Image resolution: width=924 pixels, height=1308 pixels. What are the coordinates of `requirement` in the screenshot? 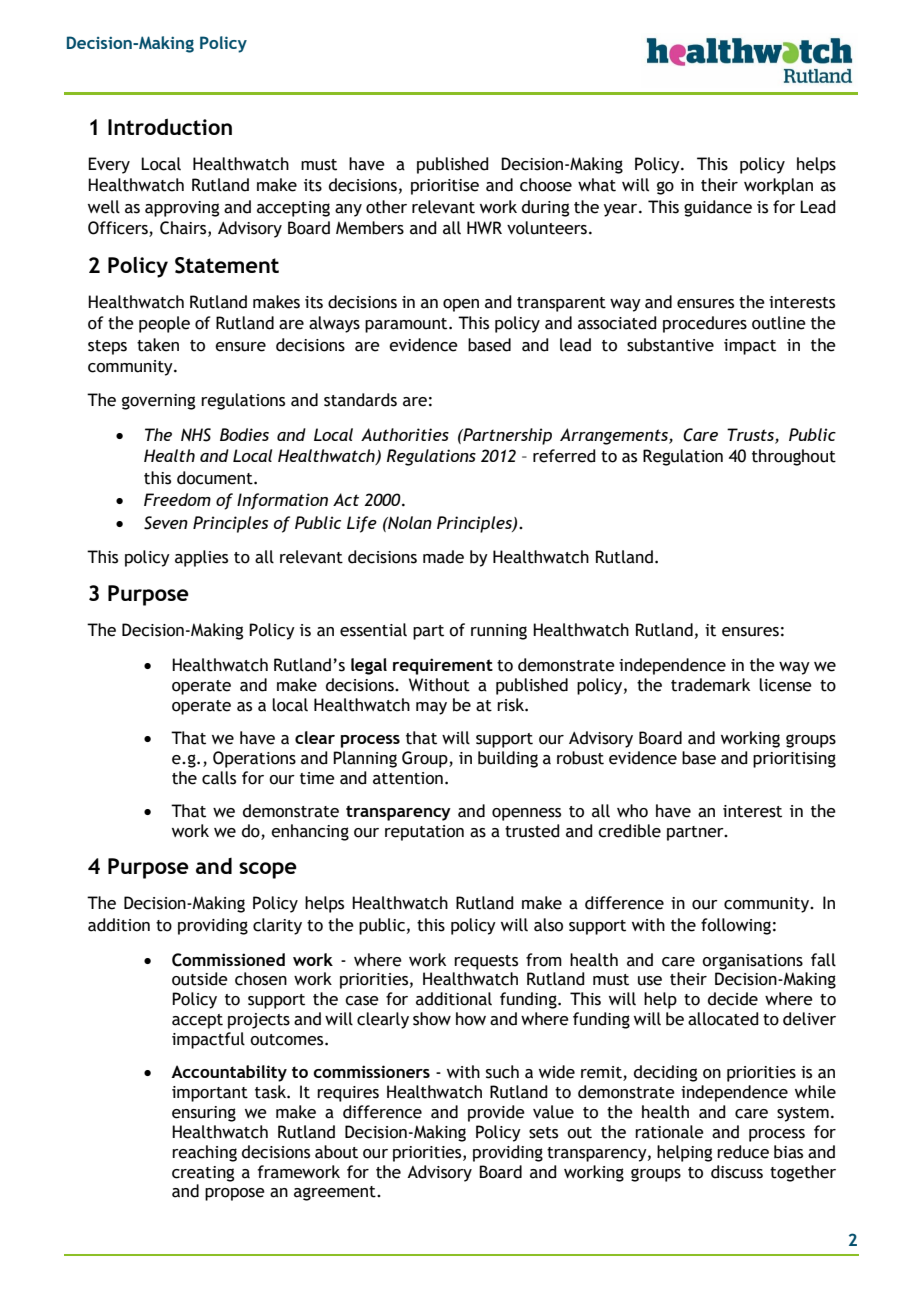 It's located at (443, 666).
